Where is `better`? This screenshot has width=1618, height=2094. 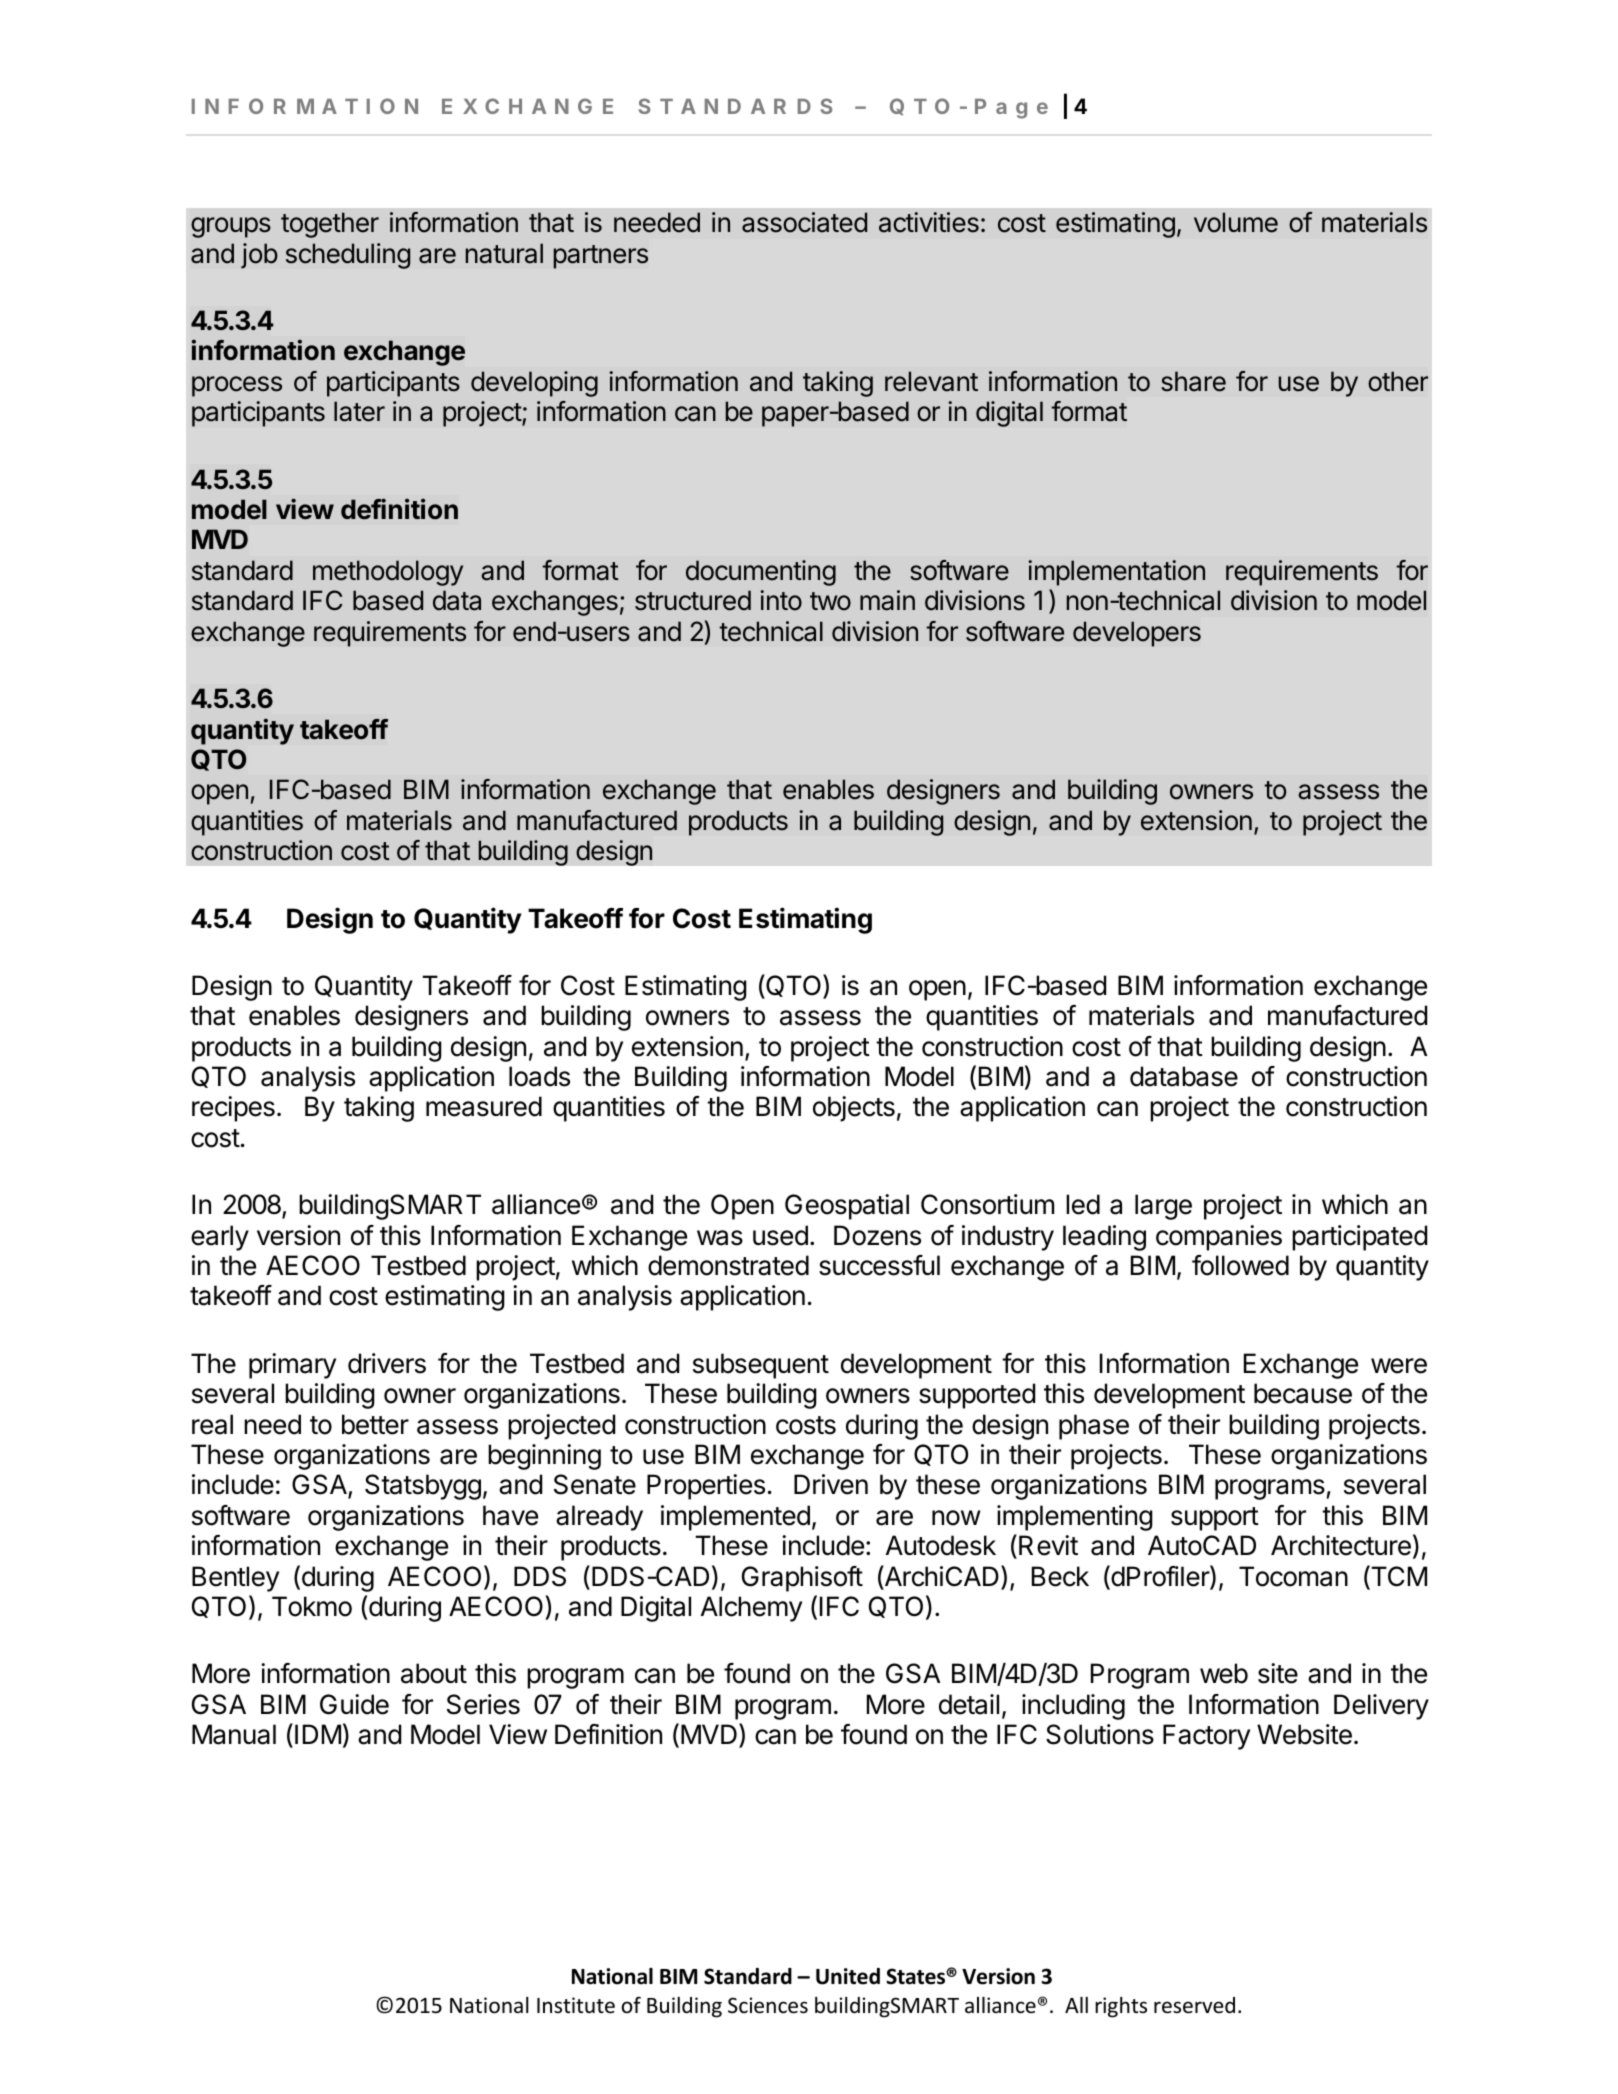
better is located at coordinates (375, 1424).
